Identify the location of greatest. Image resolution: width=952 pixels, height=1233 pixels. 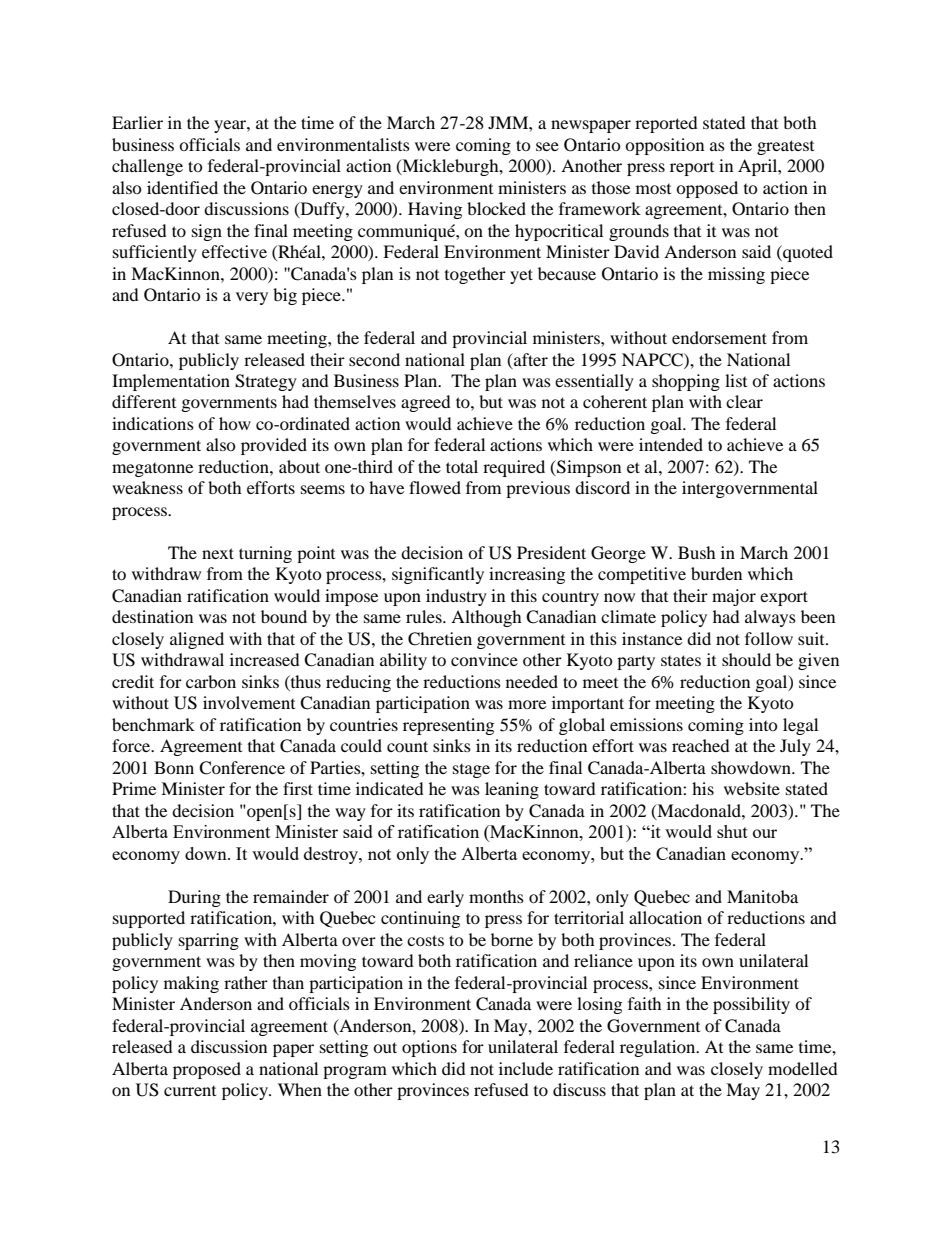
(785, 147).
